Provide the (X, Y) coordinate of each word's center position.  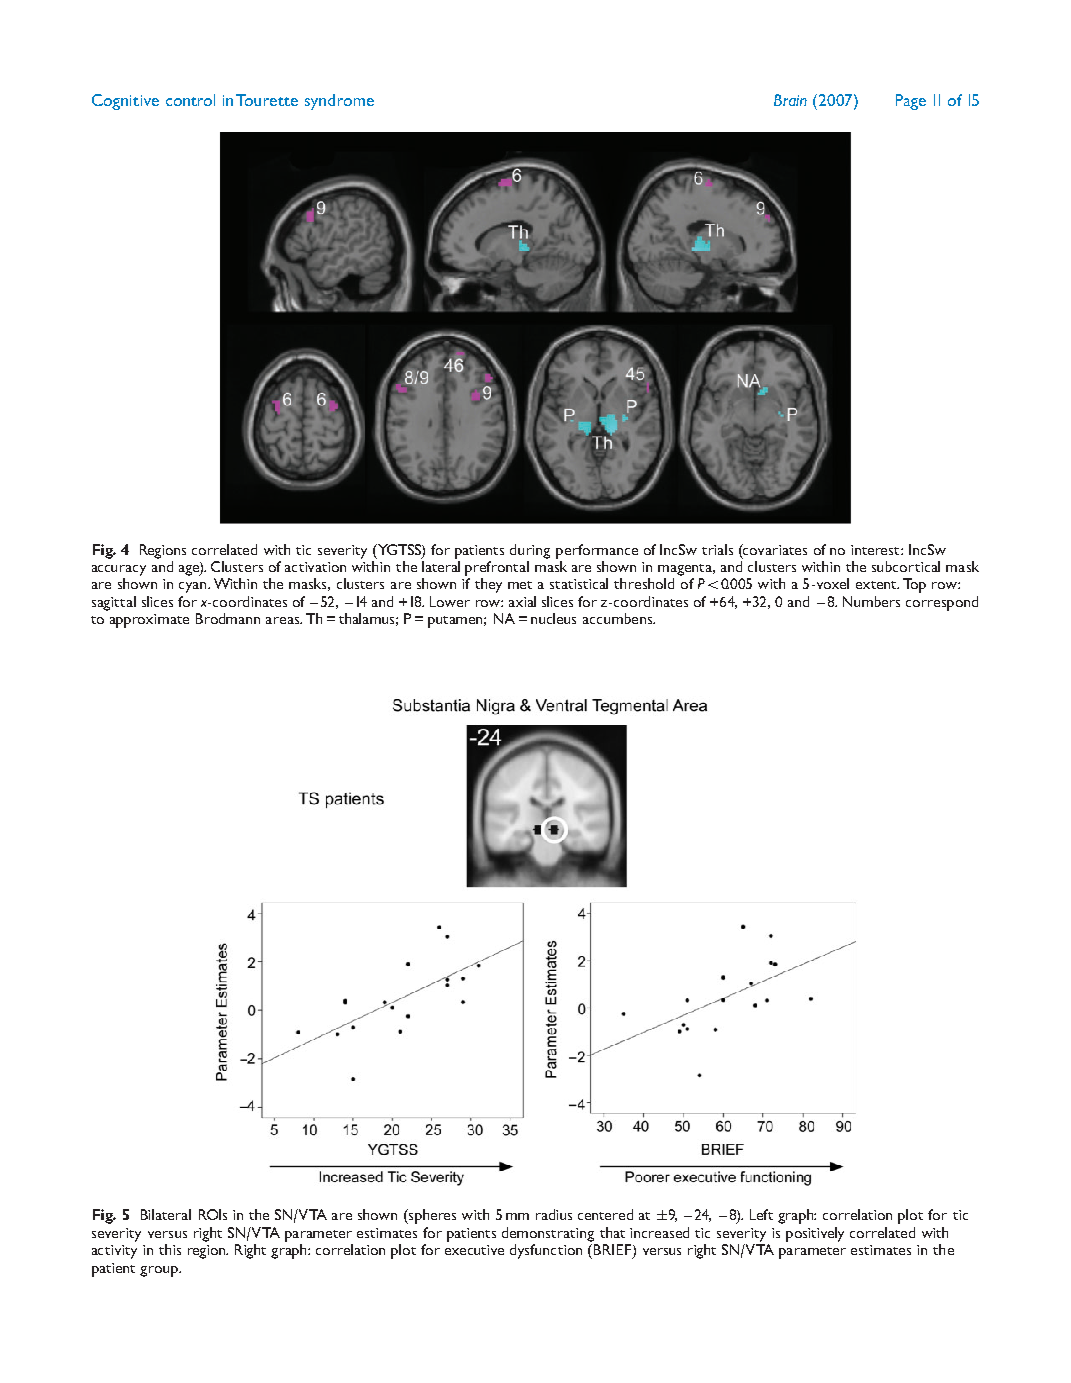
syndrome (339, 102)
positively (815, 1234)
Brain (790, 100)
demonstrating (548, 1234)
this (170, 1249)
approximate (149, 621)
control (190, 100)
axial (522, 601)
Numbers (871, 601)
